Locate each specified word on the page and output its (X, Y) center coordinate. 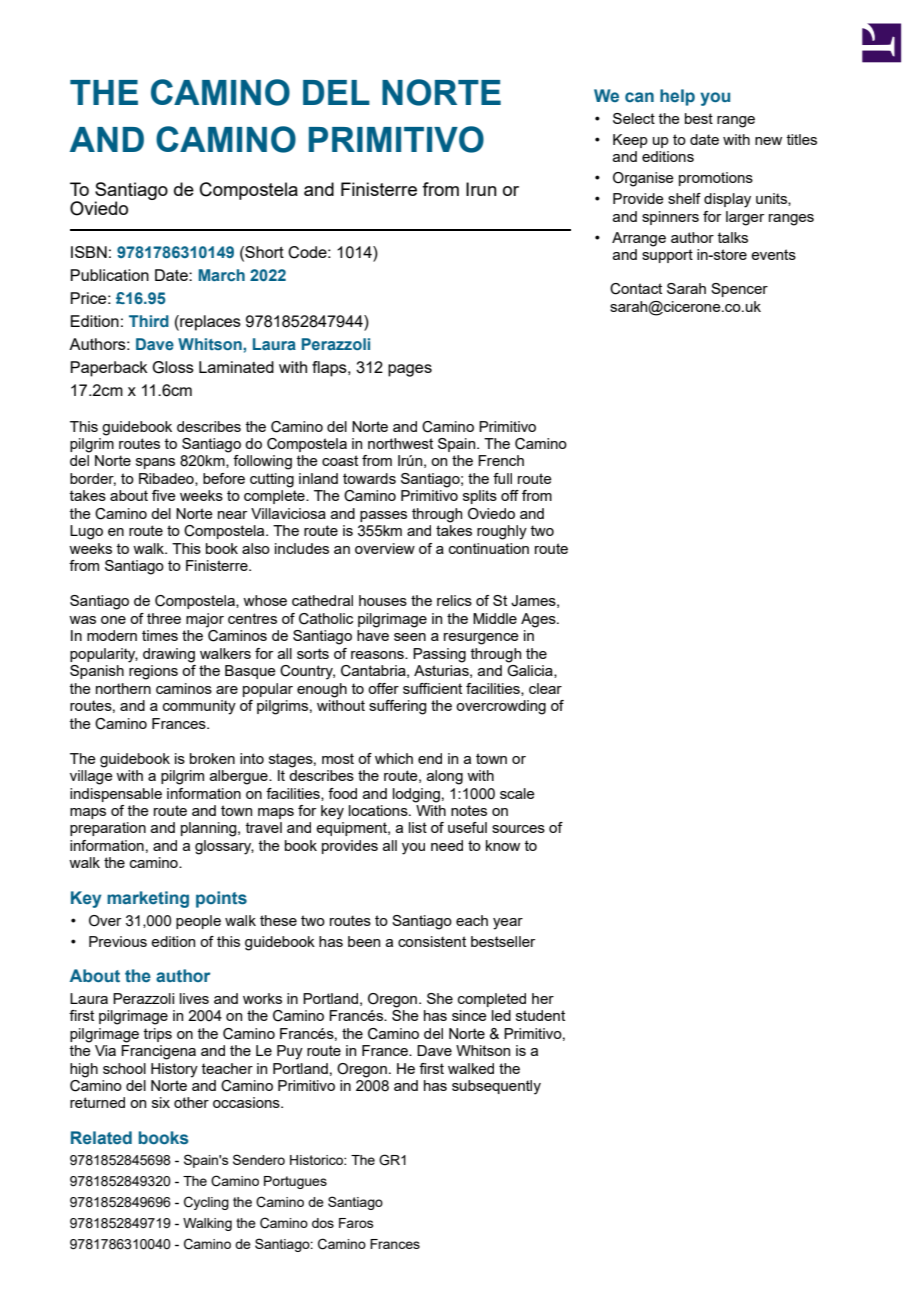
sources (518, 829)
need (447, 845)
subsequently (496, 1087)
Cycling (206, 1203)
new (768, 141)
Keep (630, 141)
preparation (108, 829)
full (502, 478)
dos (323, 1223)
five (164, 495)
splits (480, 497)
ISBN (89, 252)
